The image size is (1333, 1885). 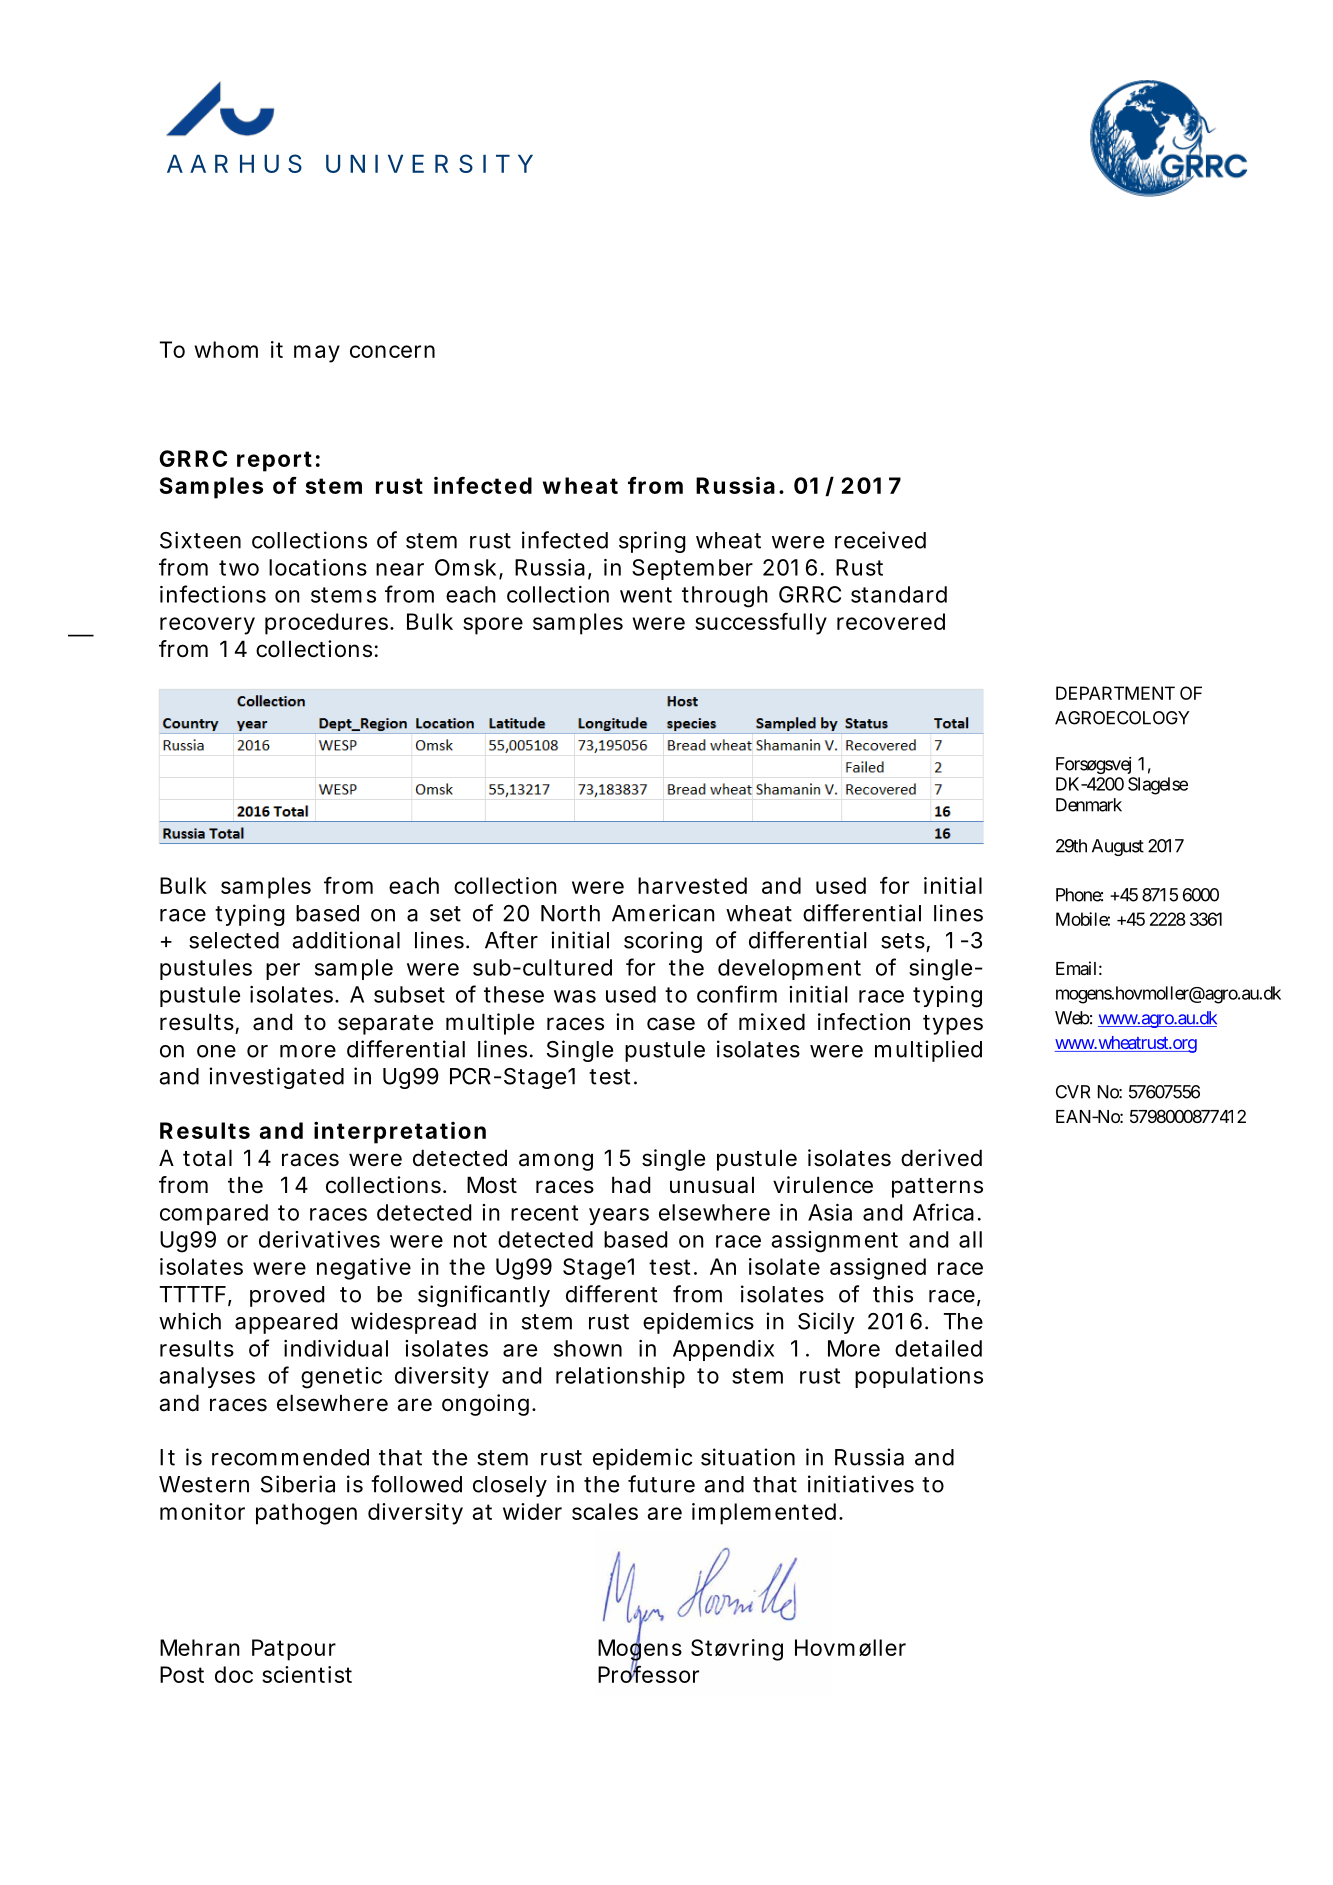 I want to click on scientist, so click(x=307, y=1674).
